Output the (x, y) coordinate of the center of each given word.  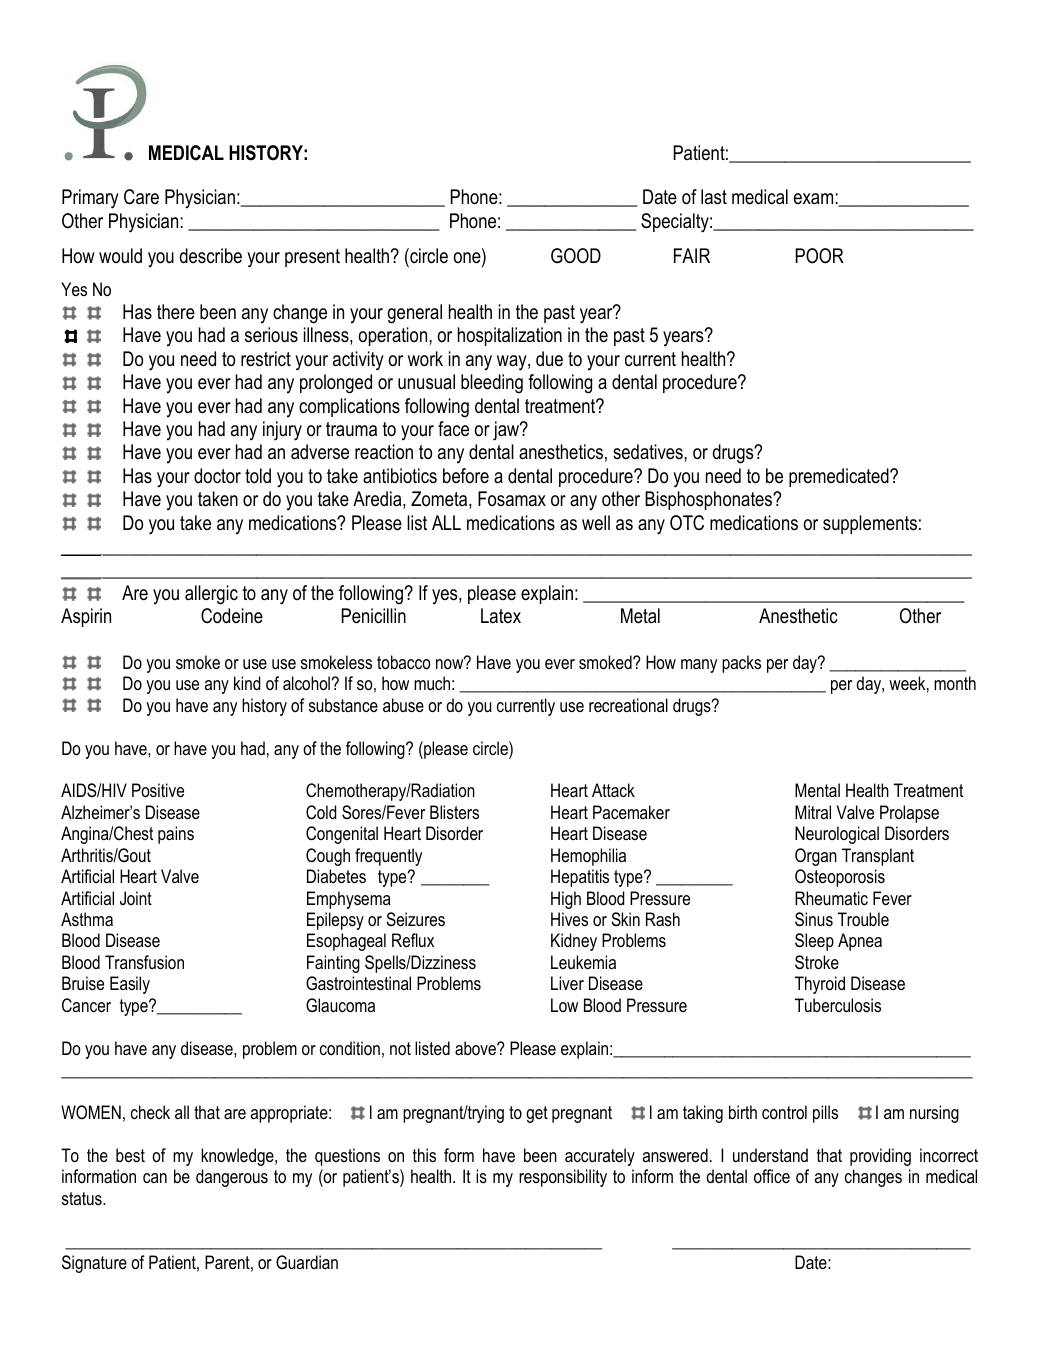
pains (176, 835)
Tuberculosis (838, 1005)
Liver (567, 983)
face (453, 429)
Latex (501, 615)
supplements (870, 524)
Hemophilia (588, 857)
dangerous (232, 1178)
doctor (217, 476)
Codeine (232, 616)
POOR (819, 256)
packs (741, 664)
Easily (130, 985)
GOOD (576, 256)
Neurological (837, 835)
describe (211, 256)
